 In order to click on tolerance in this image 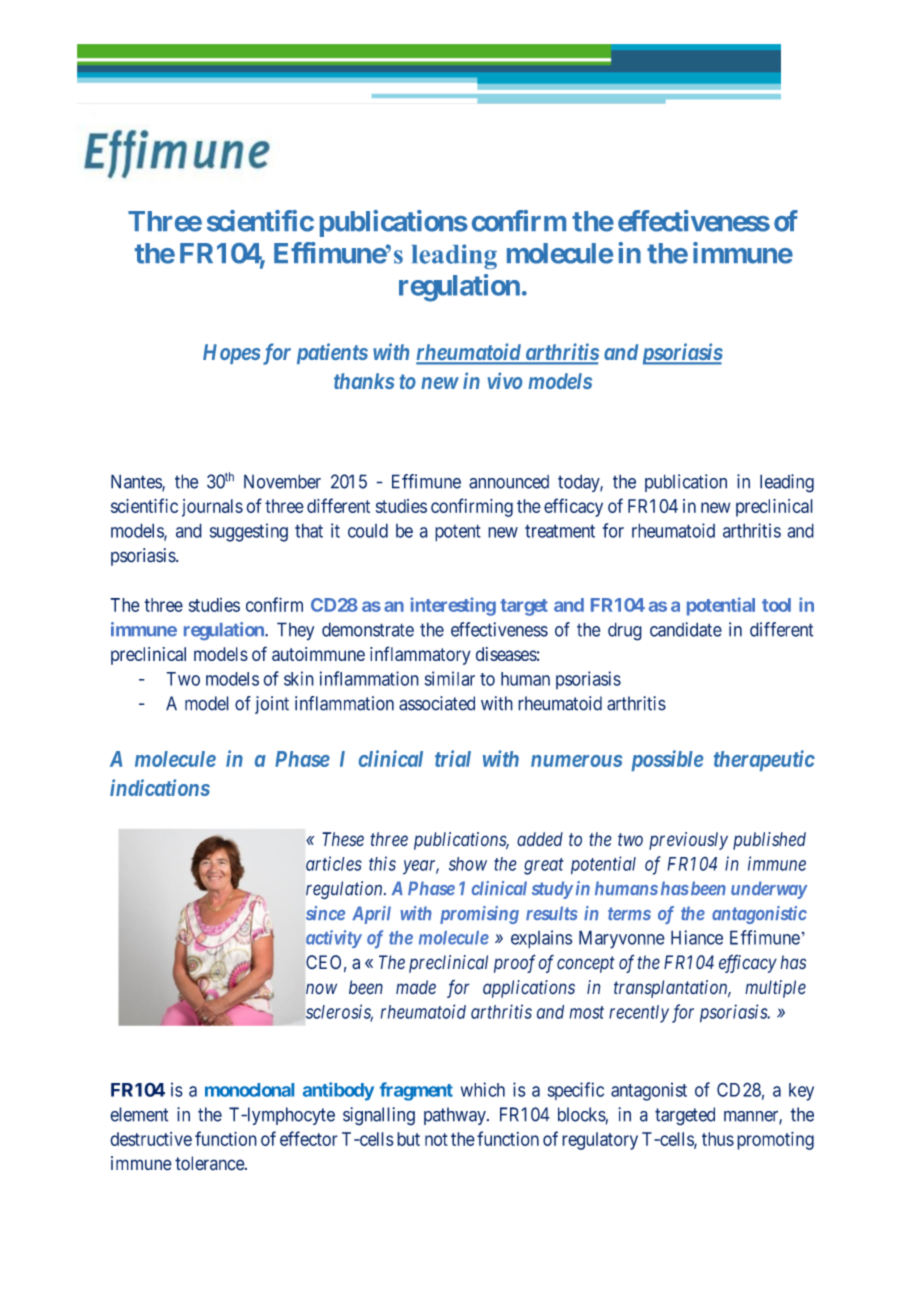, I will do `click(210, 1163)`.
